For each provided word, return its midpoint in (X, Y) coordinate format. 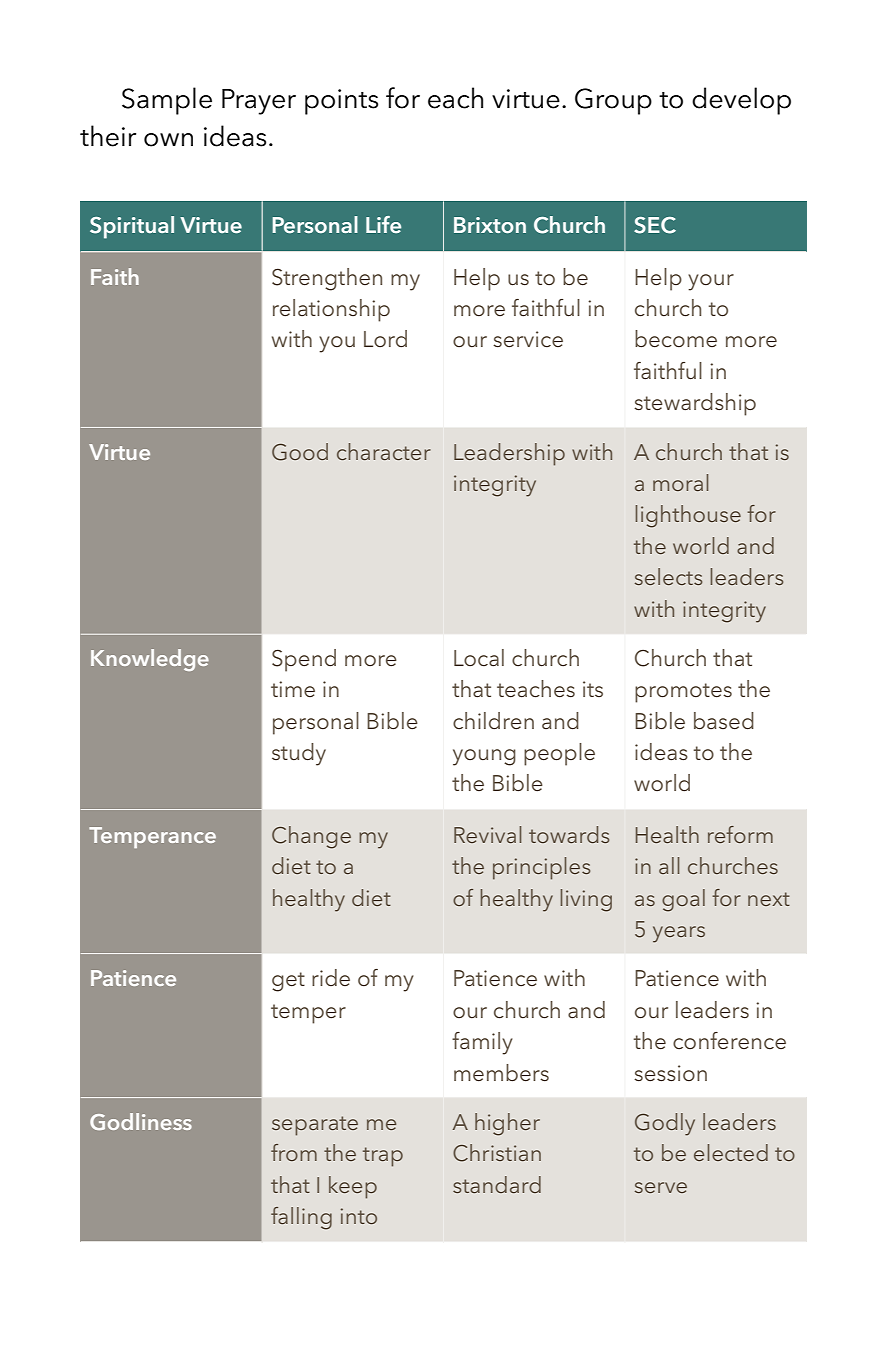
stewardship (695, 404)
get (288, 982)
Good (300, 452)
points (341, 102)
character (384, 451)
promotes (683, 693)
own (168, 140)
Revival (487, 834)
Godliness (141, 1121)
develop (741, 101)
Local (479, 658)
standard (497, 1184)
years (679, 934)
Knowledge (150, 660)
